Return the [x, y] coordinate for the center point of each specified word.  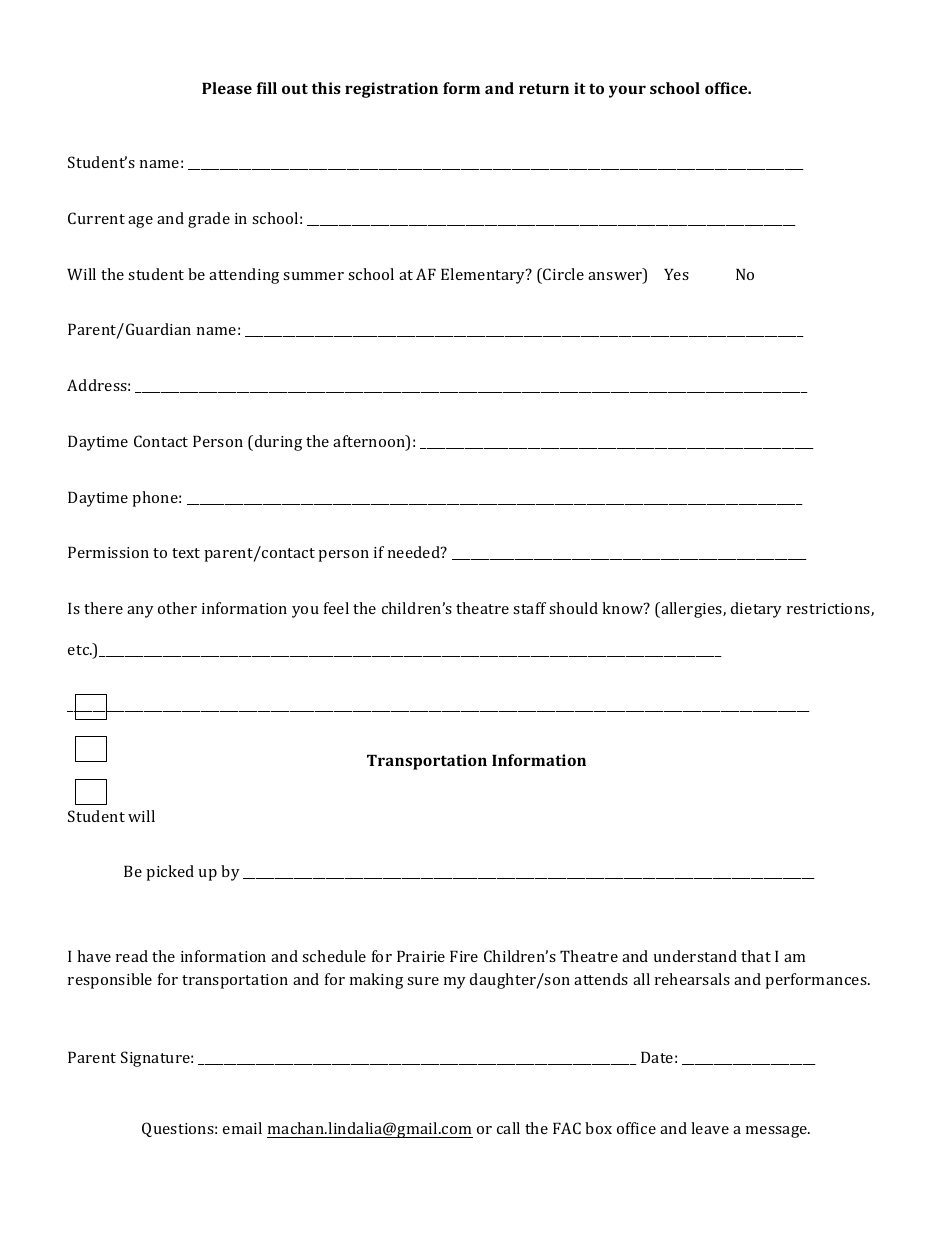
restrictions [829, 609]
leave [710, 1128]
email [242, 1128]
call [508, 1128]
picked [170, 873]
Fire [464, 956]
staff [529, 608]
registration [391, 90]
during [278, 443]
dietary [756, 610]
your [627, 91]
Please [227, 88]
